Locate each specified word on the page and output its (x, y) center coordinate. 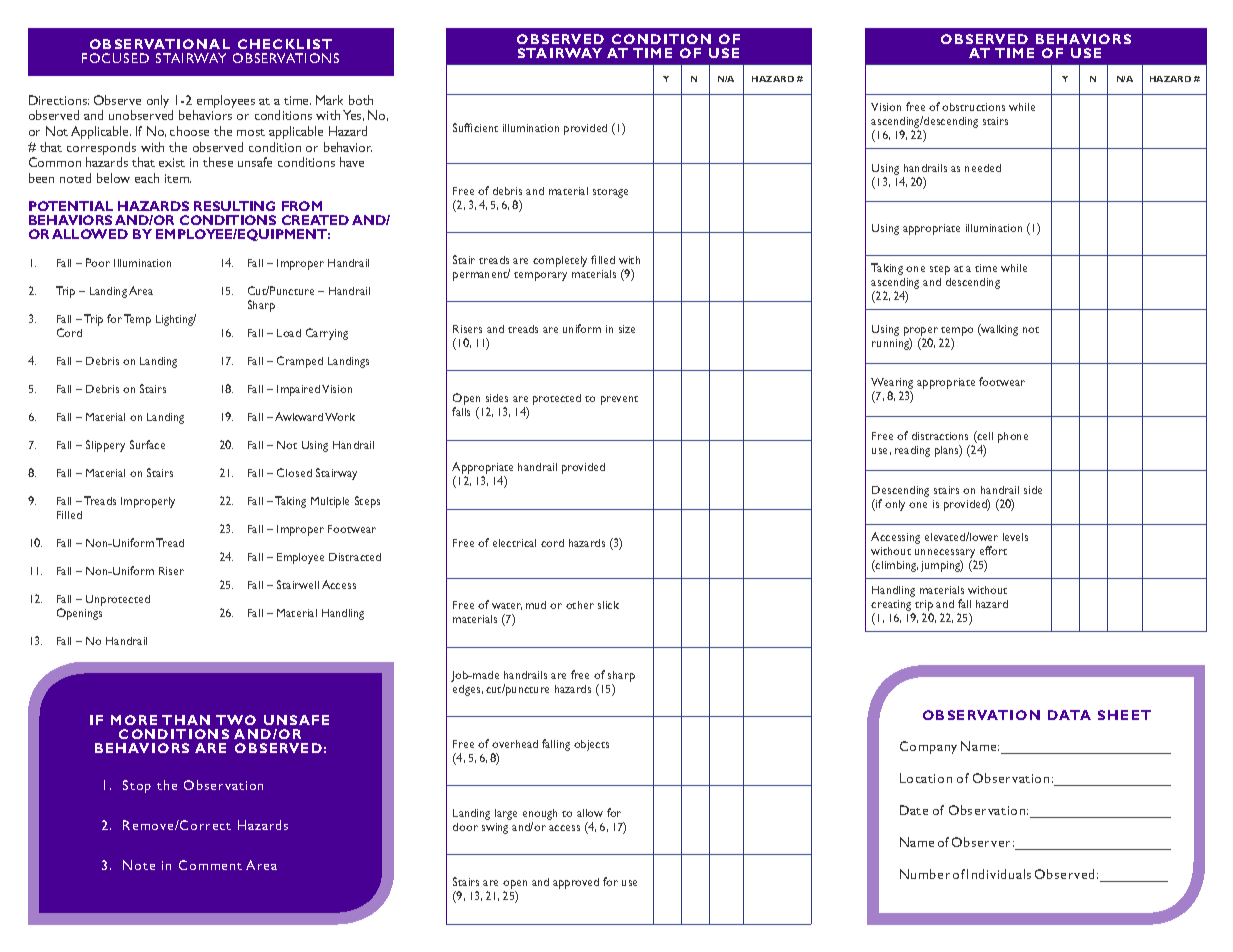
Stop (137, 786)
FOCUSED (115, 58)
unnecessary (945, 553)
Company (928, 747)
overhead (515, 744)
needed (983, 168)
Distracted (355, 557)
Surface (147, 444)
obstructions (973, 107)
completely (560, 261)
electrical (514, 543)
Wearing (892, 385)
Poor (98, 262)
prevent (619, 400)
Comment (210, 865)
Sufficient (475, 127)
